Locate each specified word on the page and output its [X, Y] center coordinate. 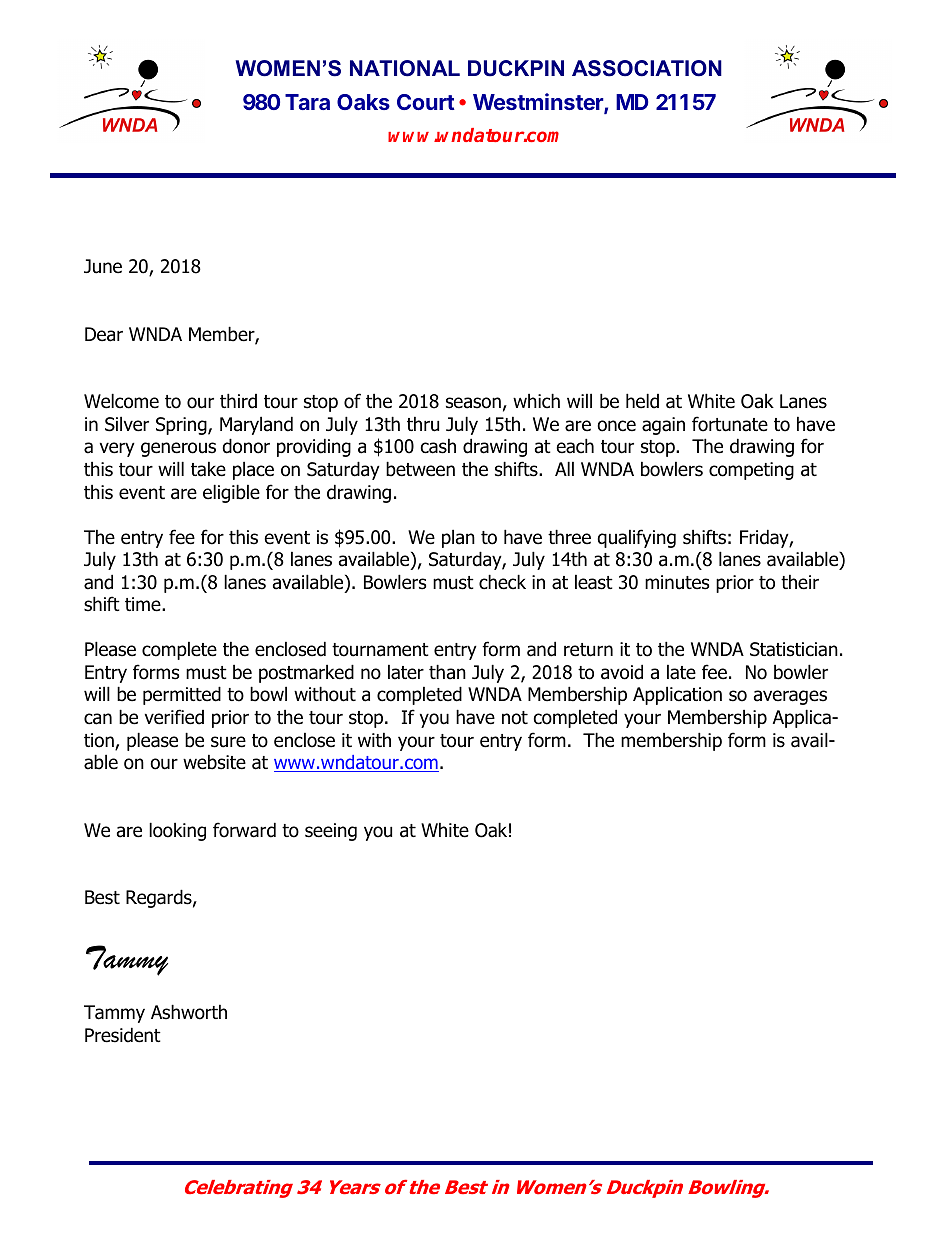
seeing [331, 832]
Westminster [539, 103]
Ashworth [189, 1012]
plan [458, 538]
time [144, 604]
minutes [677, 582]
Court [426, 102]
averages [790, 697]
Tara [307, 102]
